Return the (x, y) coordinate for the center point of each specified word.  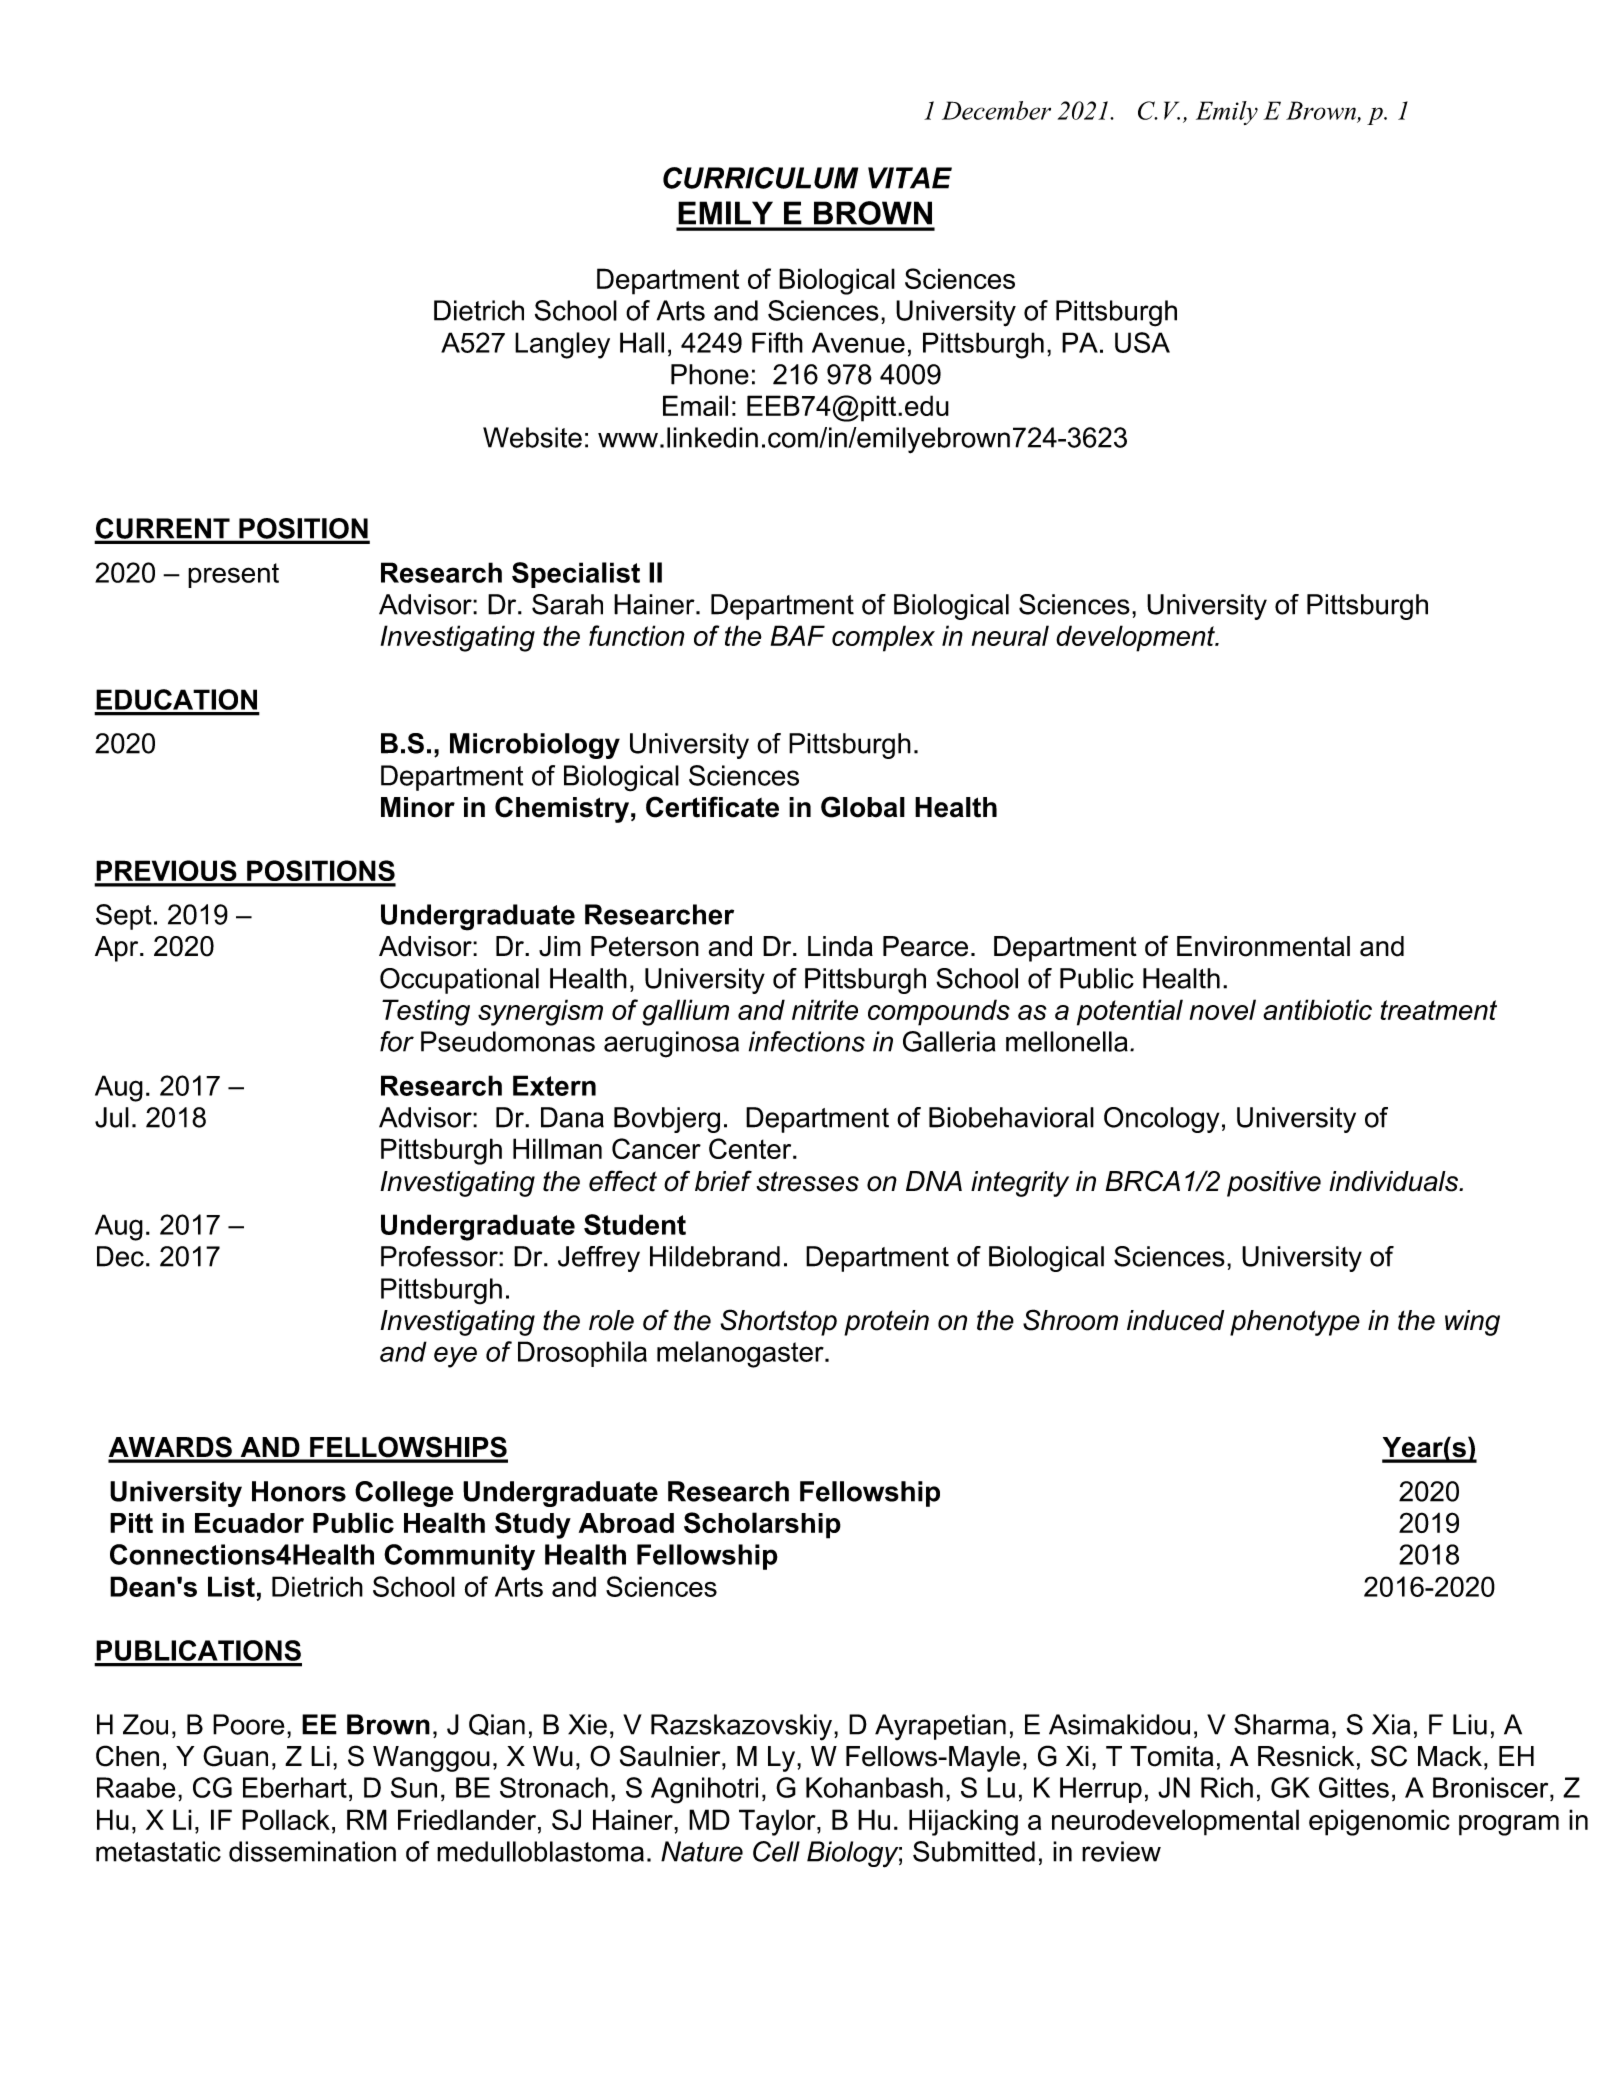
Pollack (286, 1819)
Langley (562, 345)
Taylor (778, 1822)
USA (1142, 342)
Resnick (1306, 1756)
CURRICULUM (760, 178)
